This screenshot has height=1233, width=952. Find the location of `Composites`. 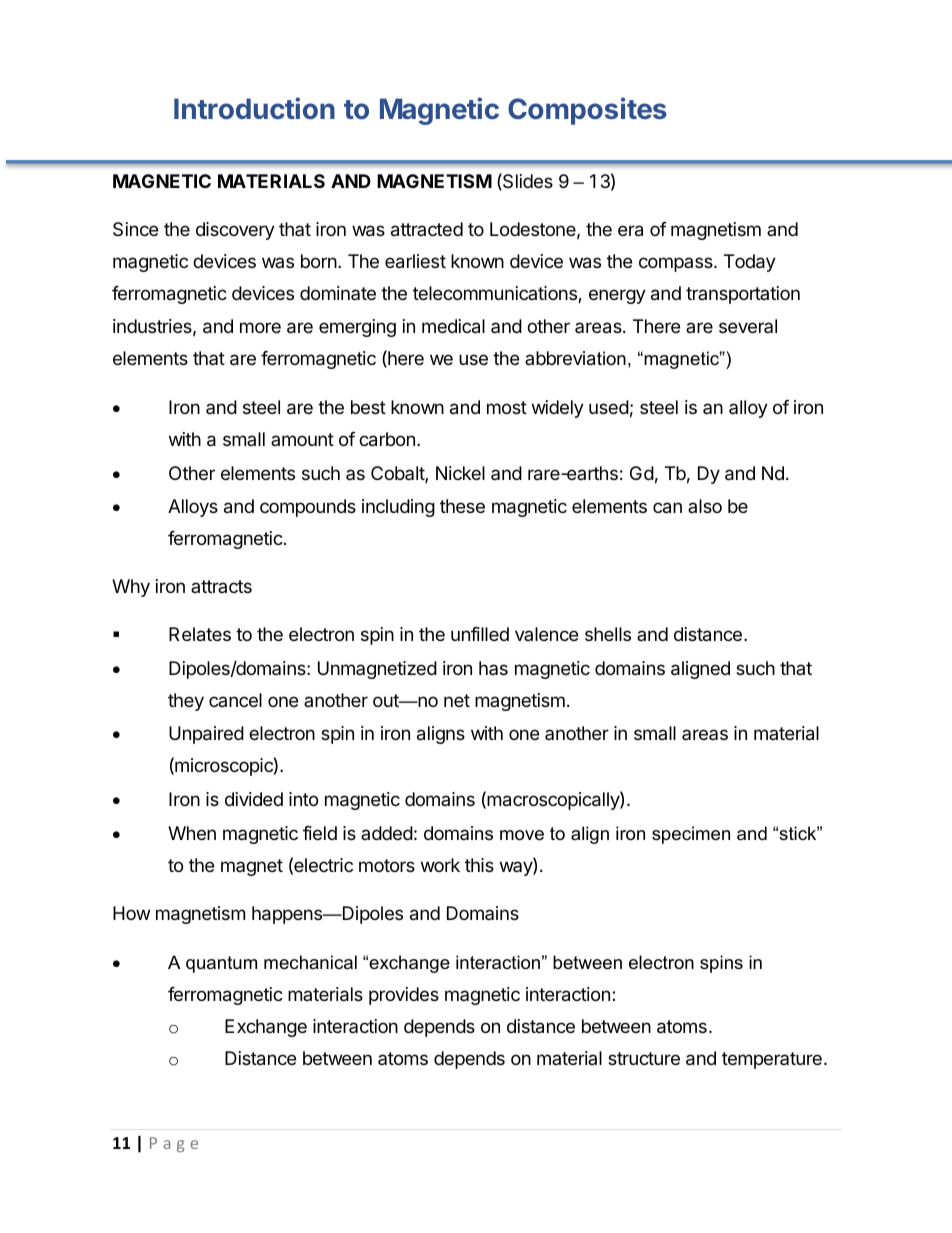

Composites is located at coordinates (587, 111).
